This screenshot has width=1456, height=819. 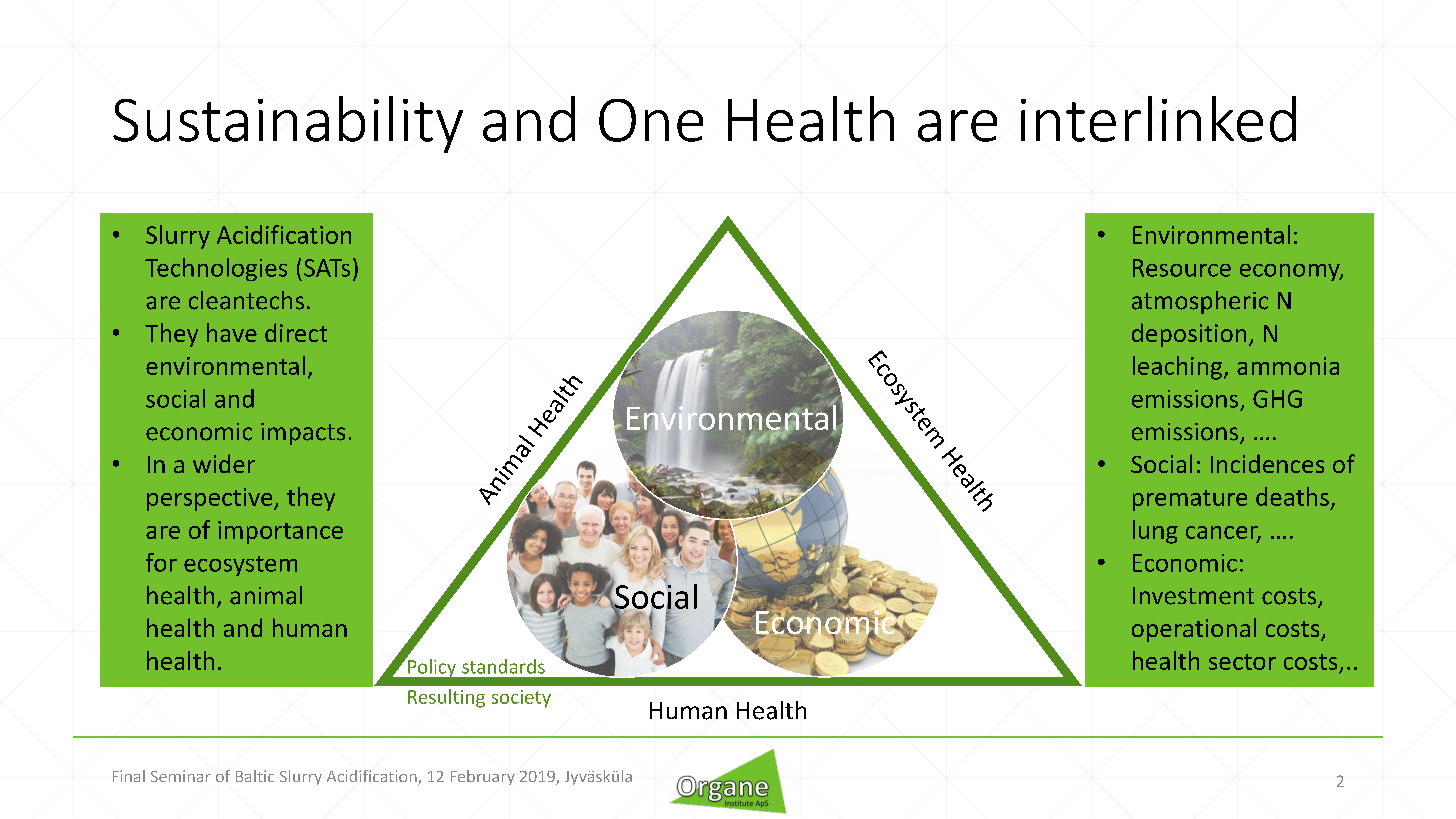 I want to click on Sustainability, so click(x=288, y=124).
